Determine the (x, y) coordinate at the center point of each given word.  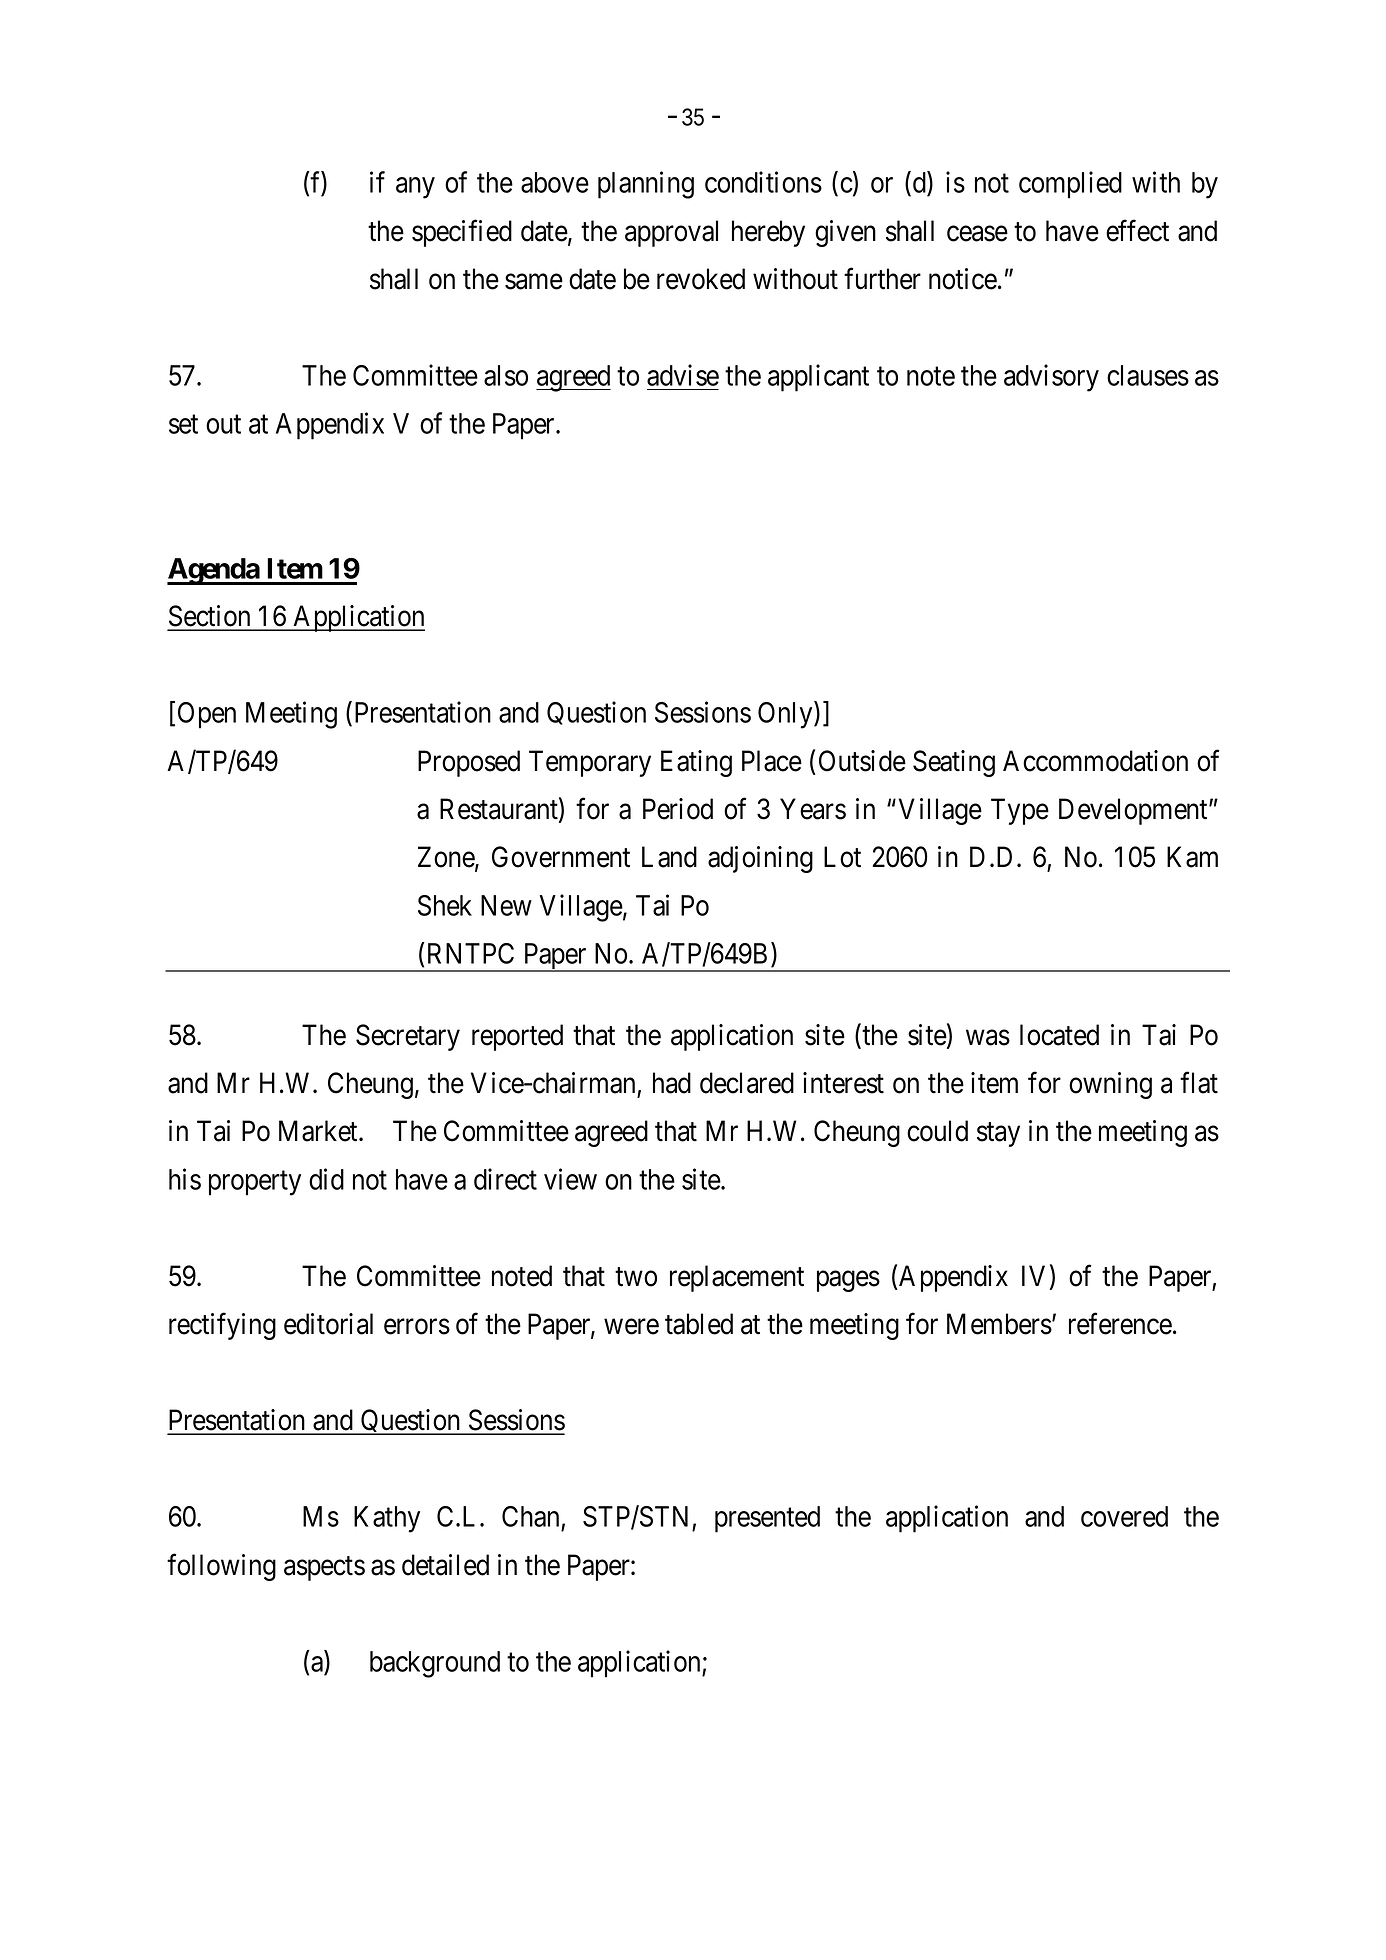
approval (671, 233)
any (415, 188)
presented (767, 1519)
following (221, 1567)
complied (1070, 185)
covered (1124, 1516)
